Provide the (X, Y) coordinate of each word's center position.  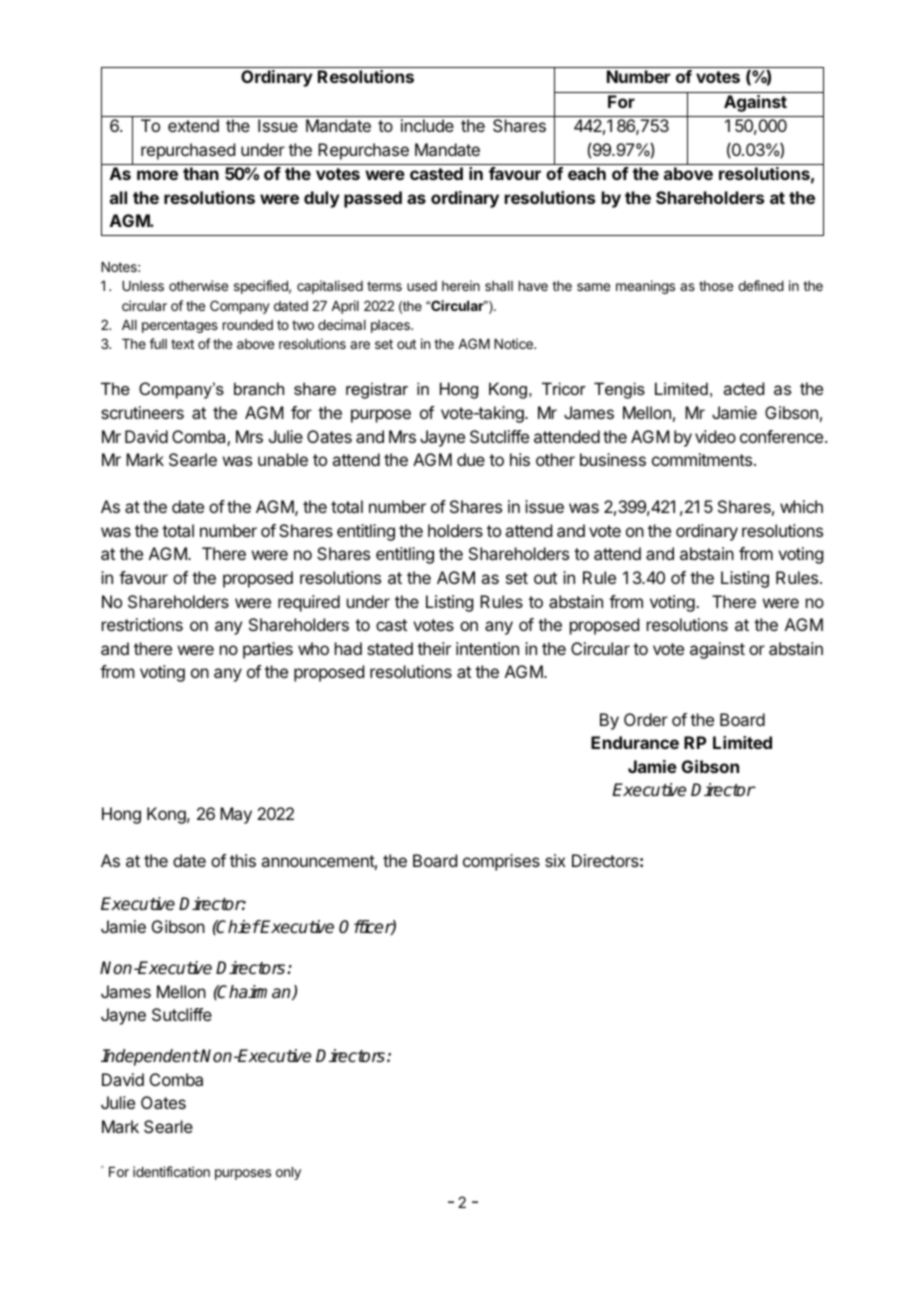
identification (171, 1171)
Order (646, 719)
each (587, 173)
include (427, 125)
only (288, 1173)
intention (487, 648)
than (201, 173)
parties (268, 650)
